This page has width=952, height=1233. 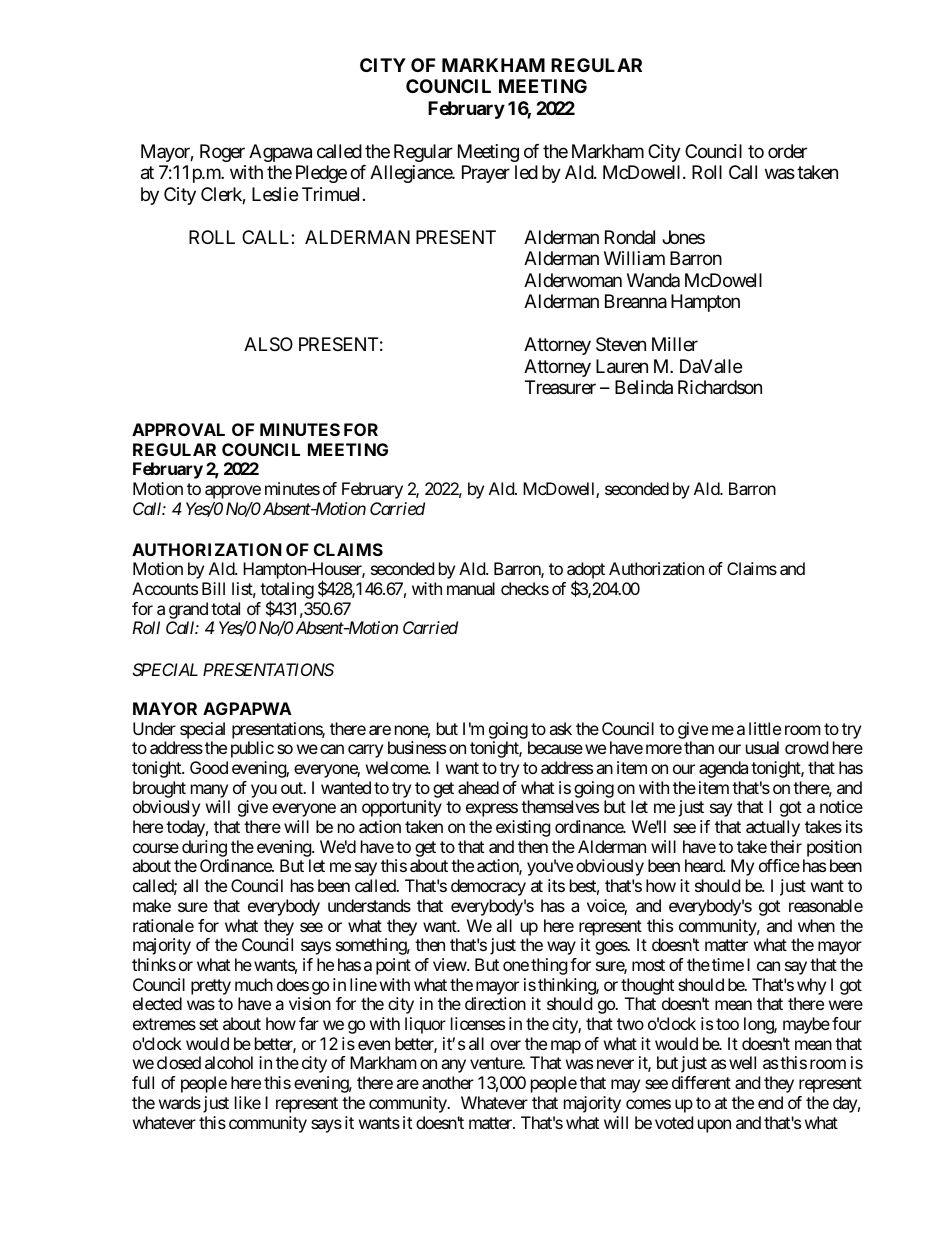 What do you see at coordinates (486, 174) in the page?
I see `Prayer` at bounding box center [486, 174].
